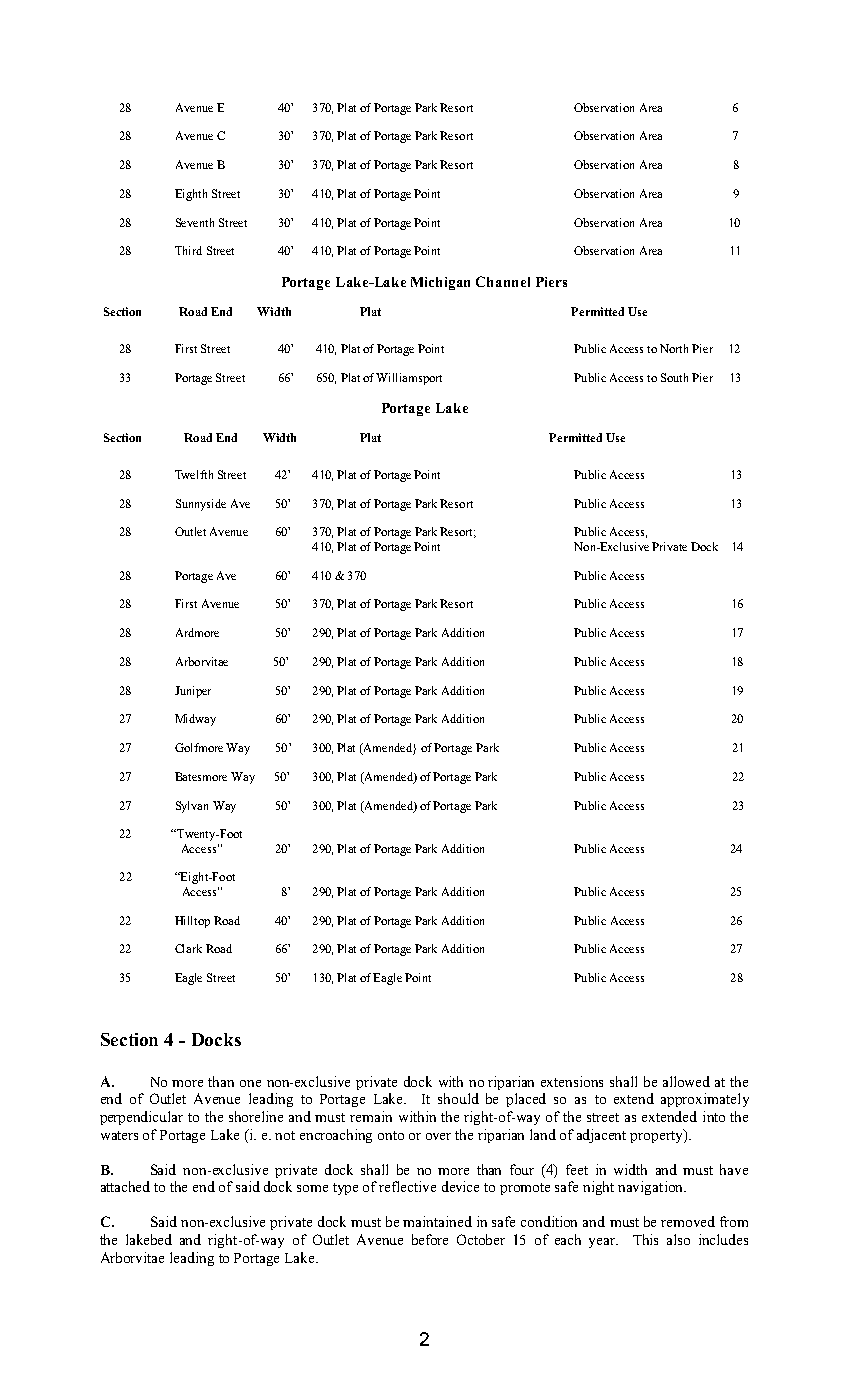 This document has width=849, height=1400. I want to click on extensions, so click(572, 1081).
